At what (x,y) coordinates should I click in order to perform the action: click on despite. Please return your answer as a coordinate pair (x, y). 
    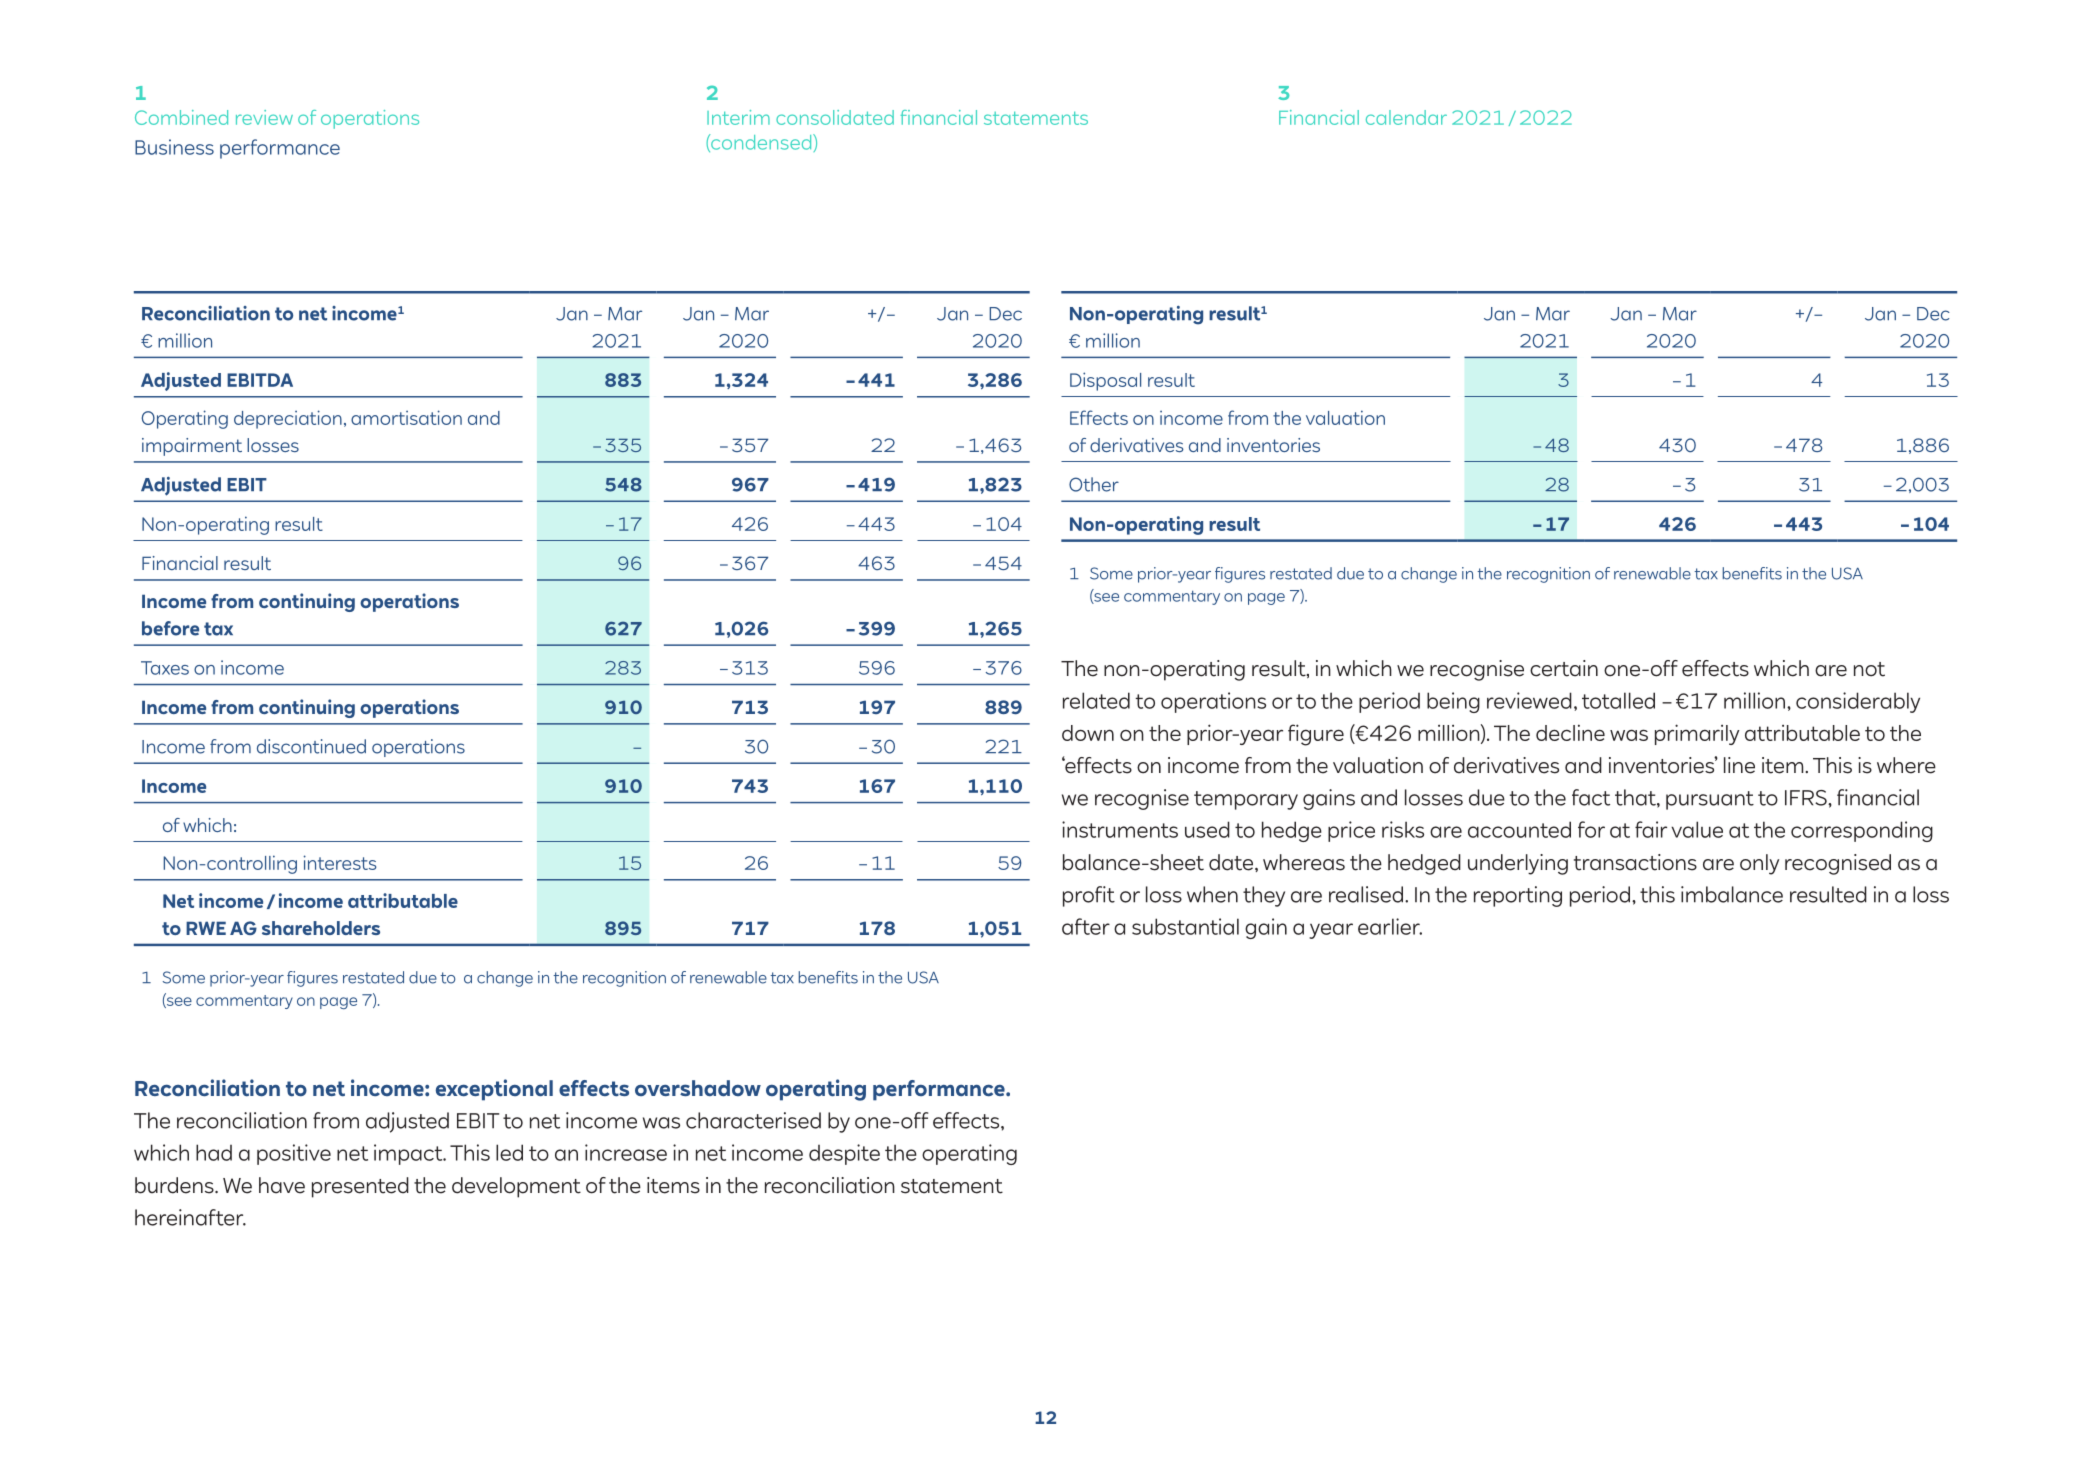
    Looking at the image, I should click on (844, 1154).
